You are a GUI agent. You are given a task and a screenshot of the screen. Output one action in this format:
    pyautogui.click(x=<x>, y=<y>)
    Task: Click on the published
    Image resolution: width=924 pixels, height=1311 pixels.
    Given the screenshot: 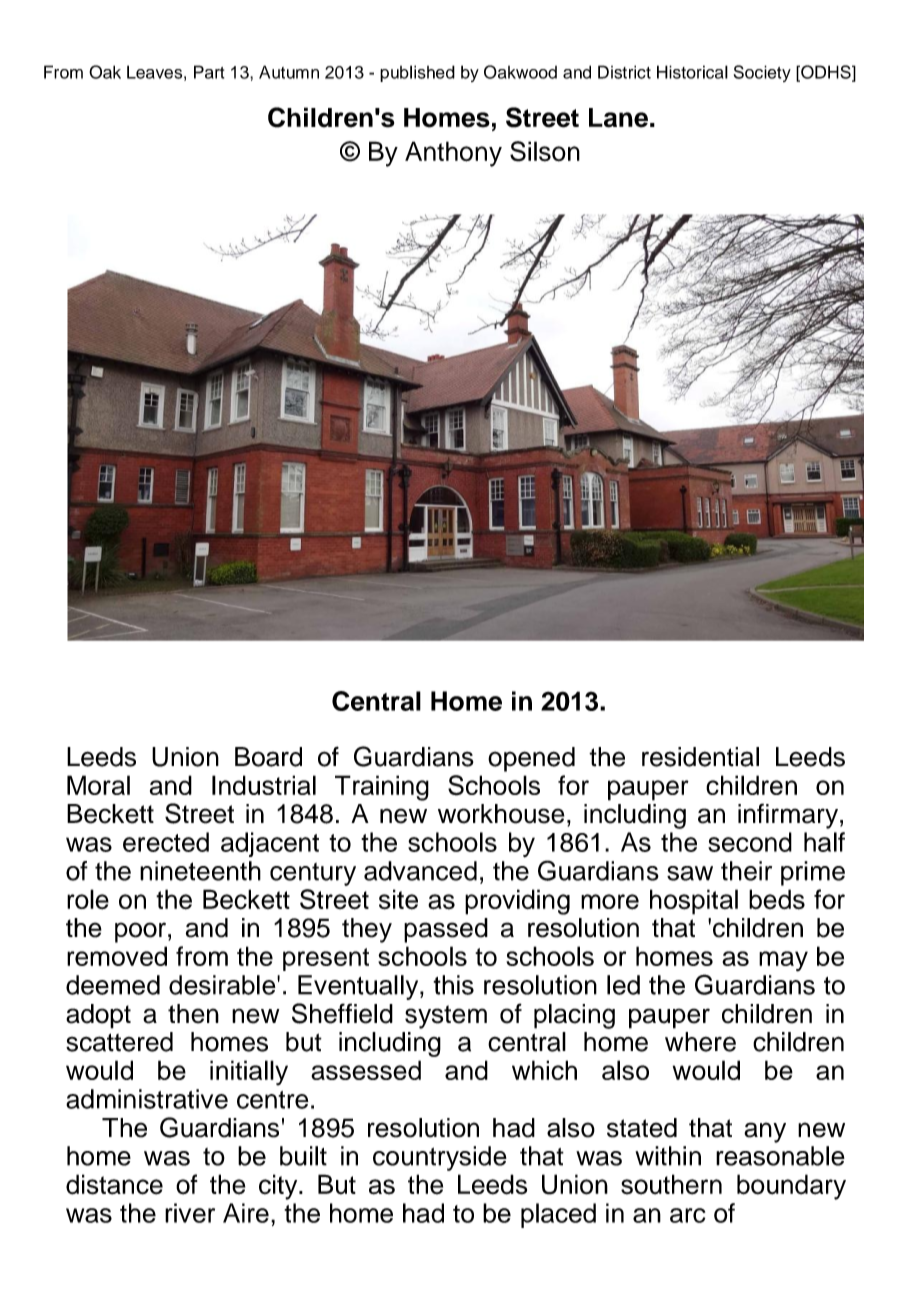 What is the action you would take?
    pyautogui.click(x=417, y=73)
